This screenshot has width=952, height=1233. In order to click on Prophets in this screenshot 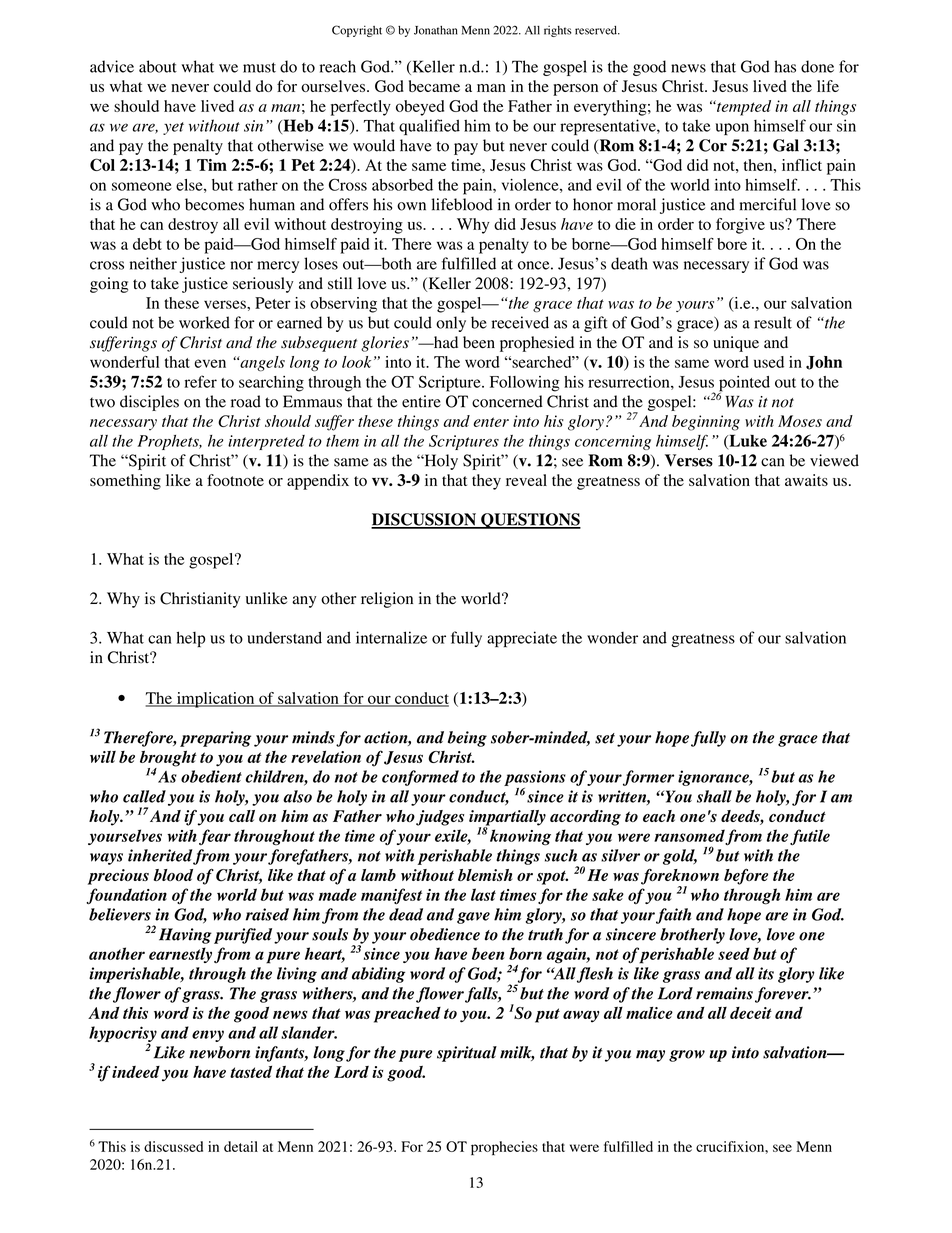, I will do `click(169, 442)`.
